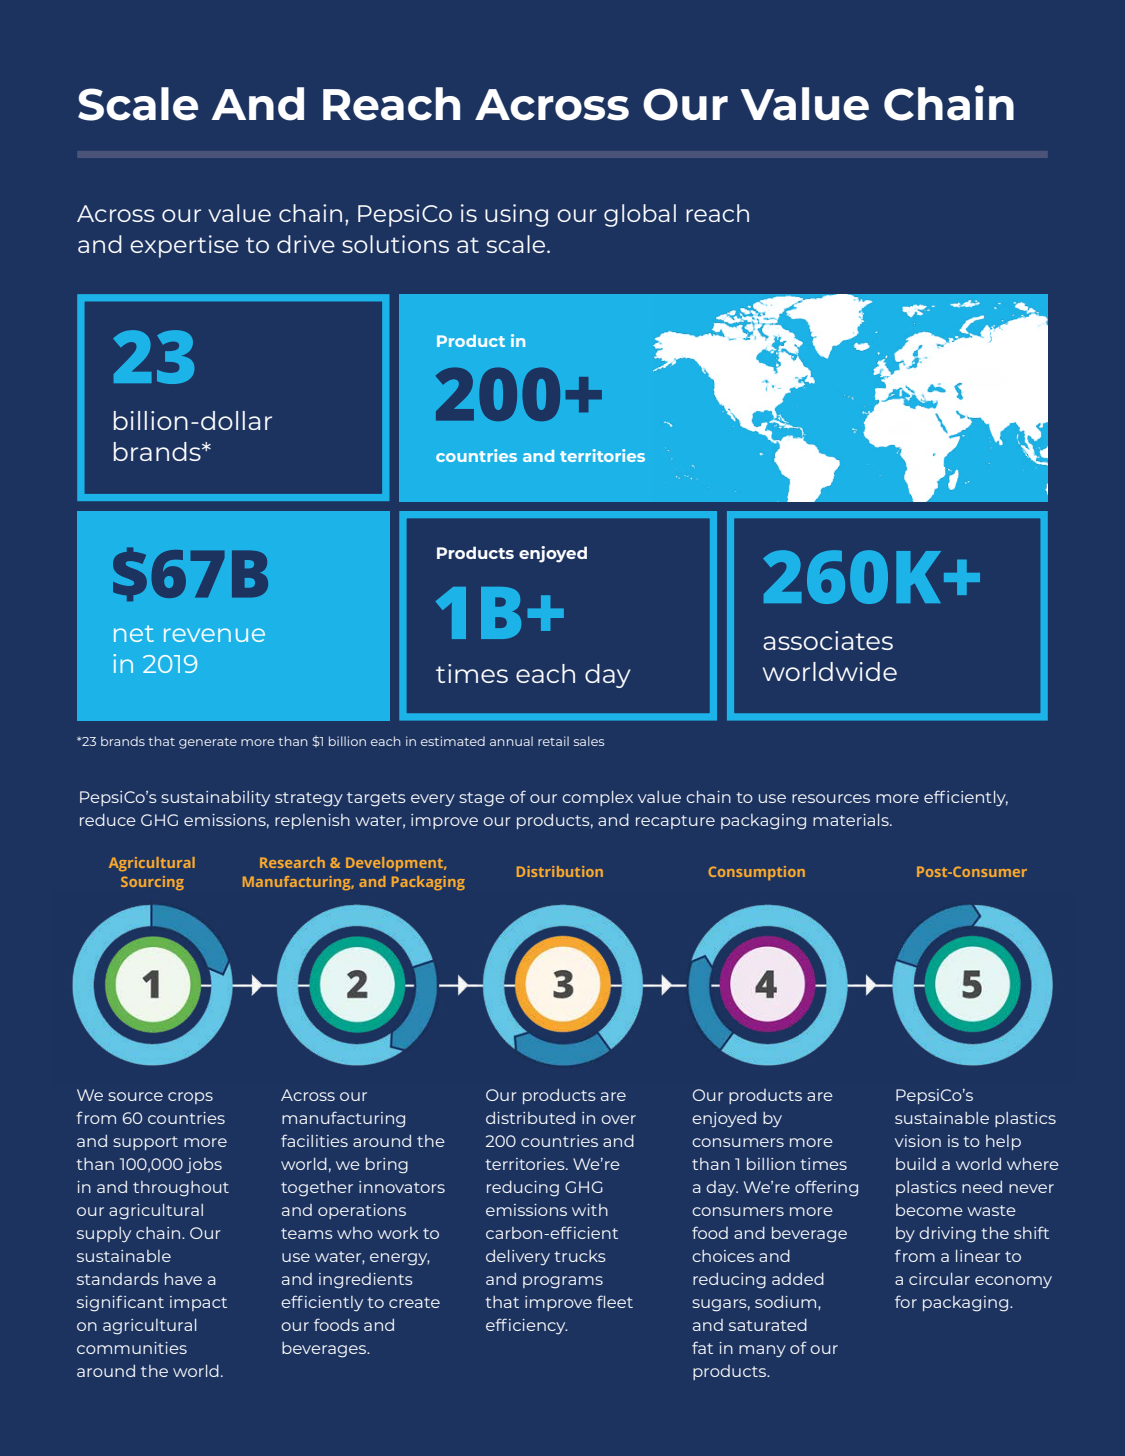 Image resolution: width=1125 pixels, height=1456 pixels. Describe the element at coordinates (198, 1303) in the screenshot. I see `impact` at that location.
